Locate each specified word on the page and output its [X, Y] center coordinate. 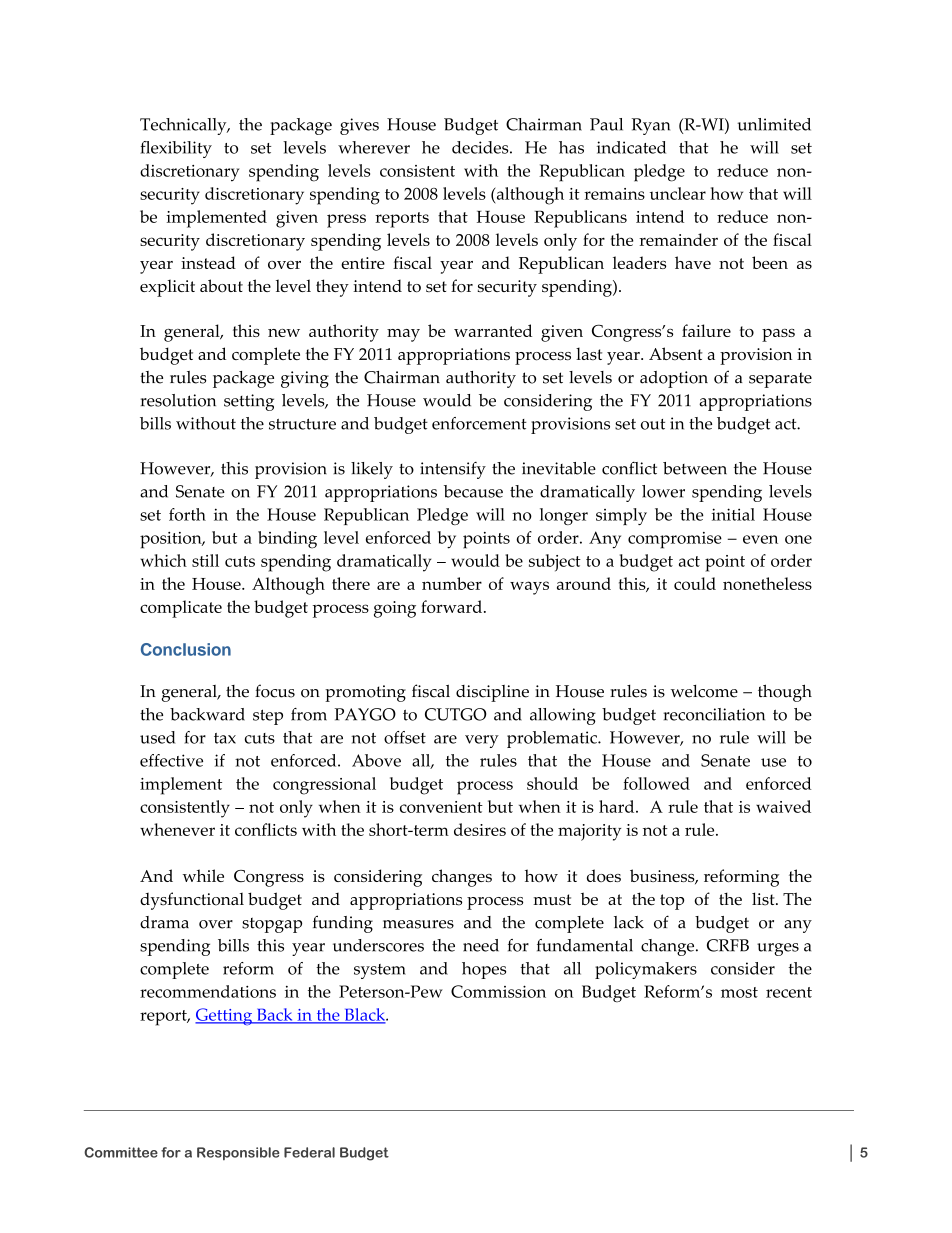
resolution [178, 400]
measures [418, 924]
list [764, 899]
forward [453, 606]
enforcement [479, 423]
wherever [374, 147]
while [203, 875]
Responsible [238, 1153]
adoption [674, 379]
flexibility [176, 149]
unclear [678, 193]
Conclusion [186, 649]
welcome [704, 691]
